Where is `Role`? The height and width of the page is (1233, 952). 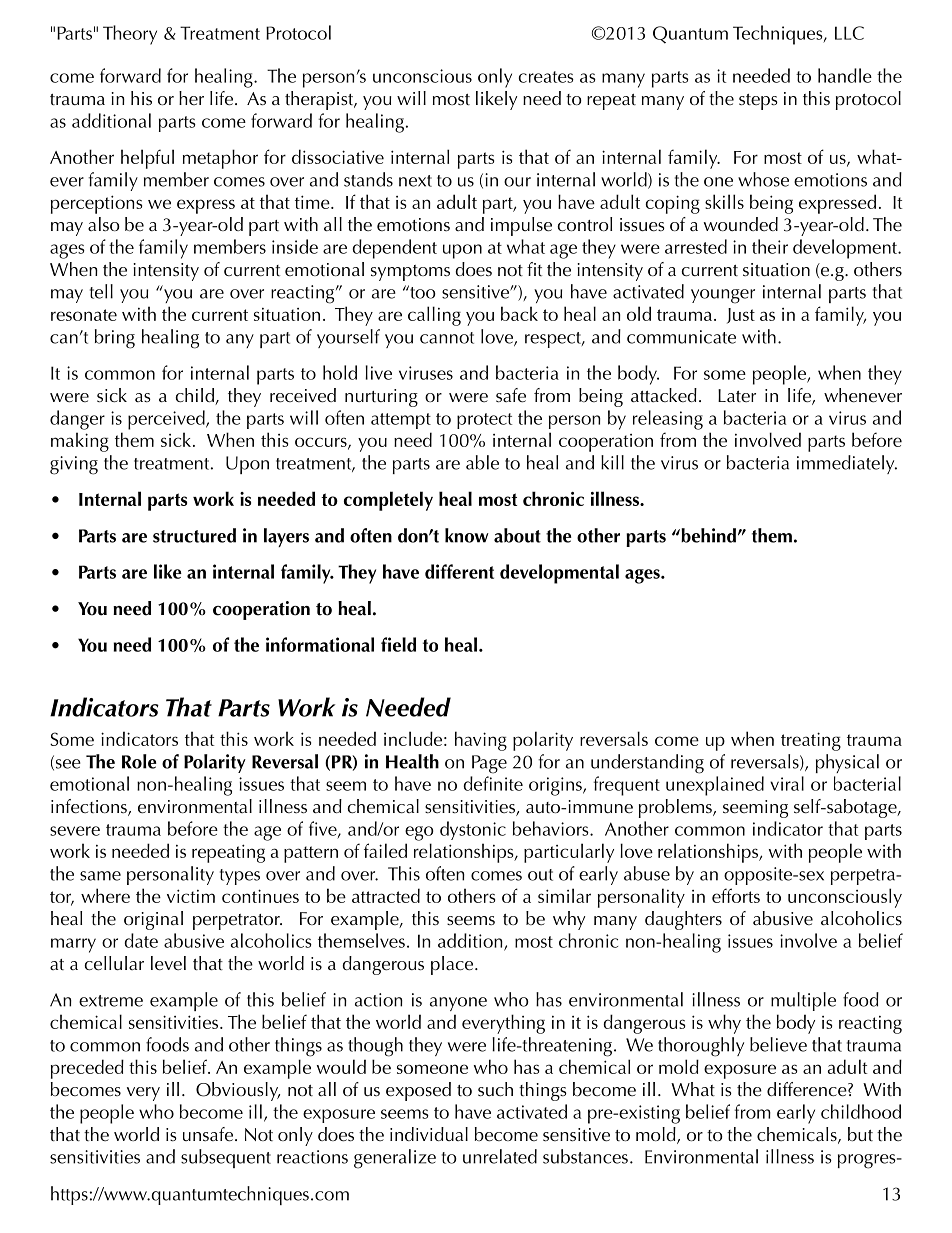
Role is located at coordinates (139, 761).
